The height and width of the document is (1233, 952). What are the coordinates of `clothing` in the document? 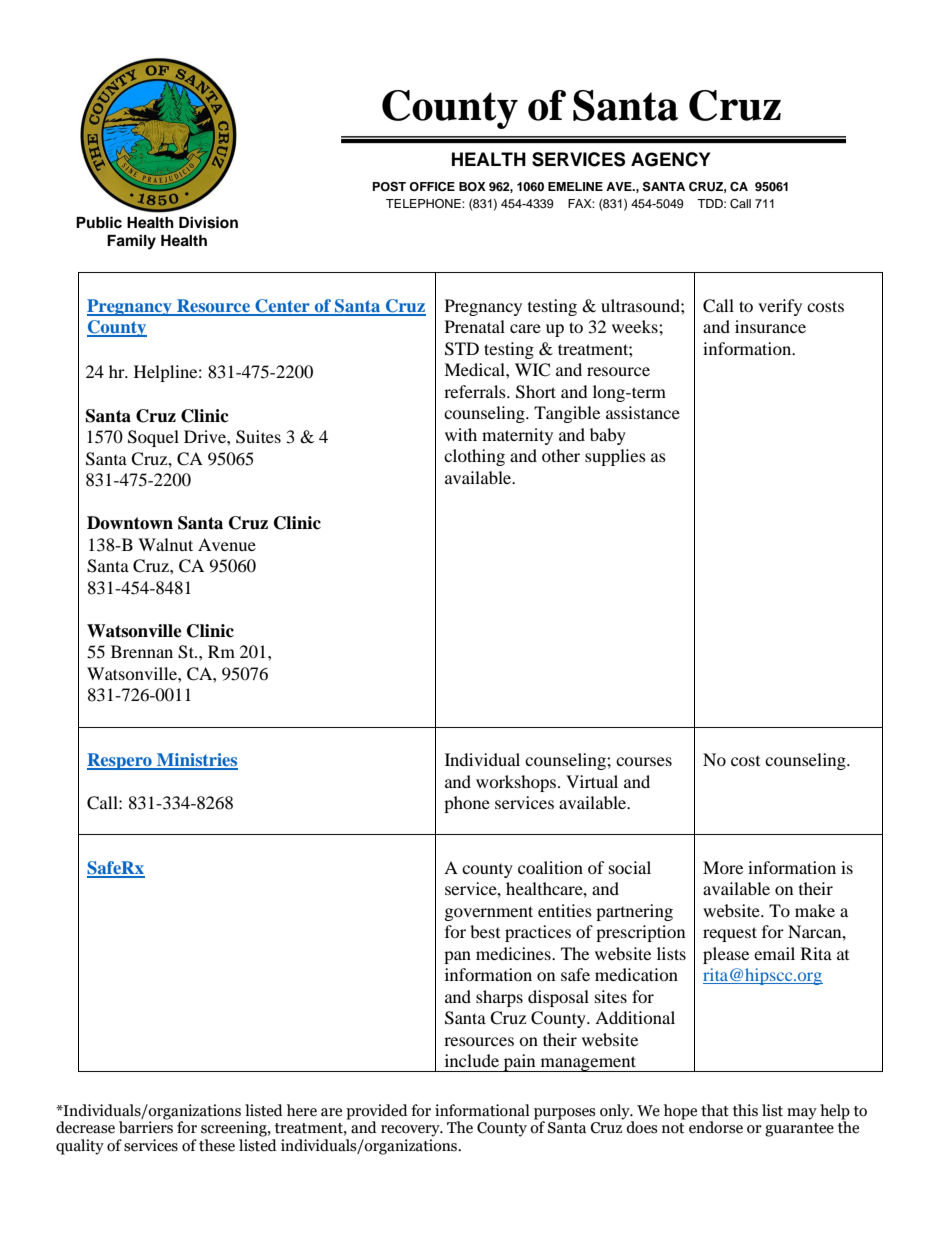 It's located at (474, 457).
